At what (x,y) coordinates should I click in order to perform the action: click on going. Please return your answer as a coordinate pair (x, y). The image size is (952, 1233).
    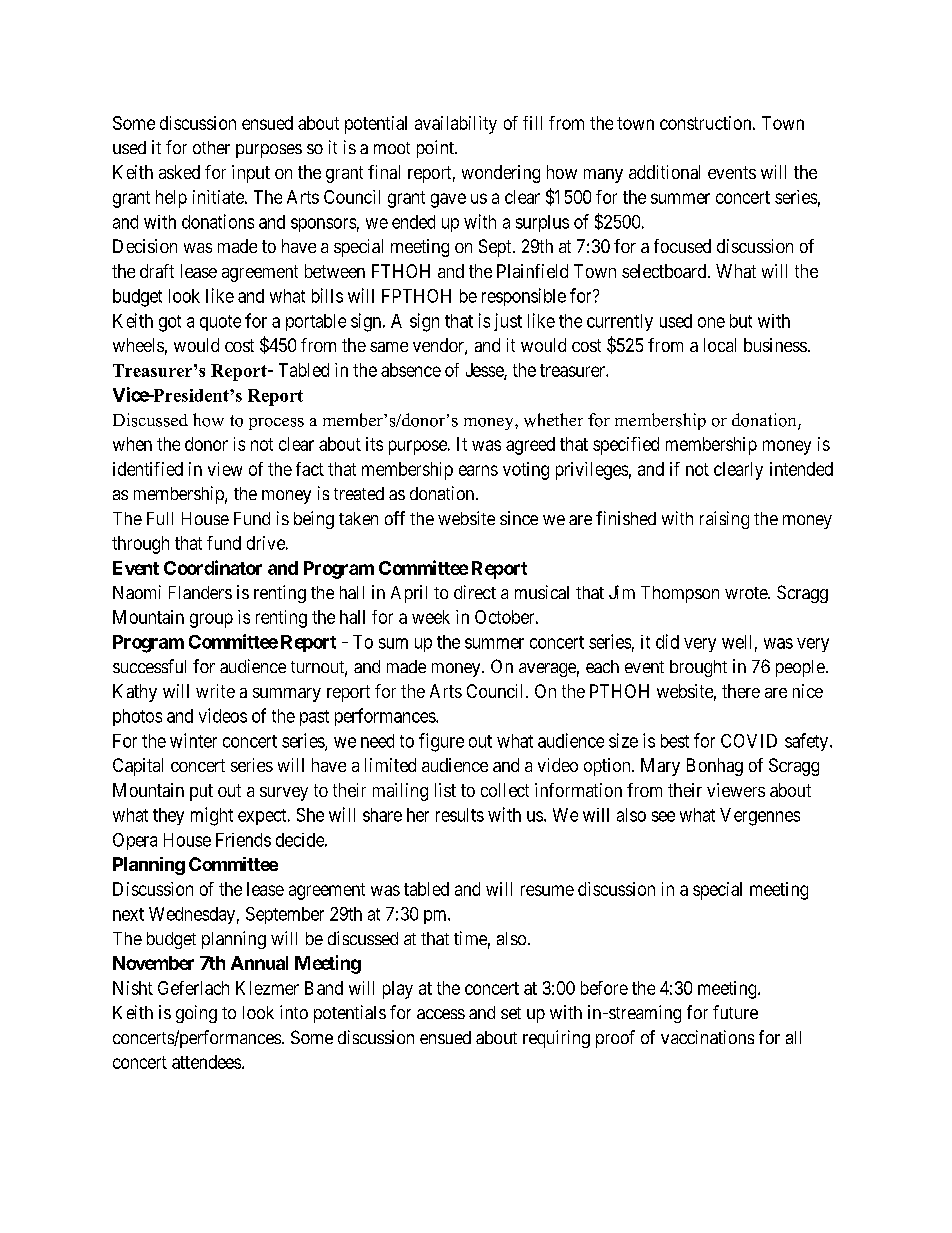
    Looking at the image, I should click on (196, 1014).
